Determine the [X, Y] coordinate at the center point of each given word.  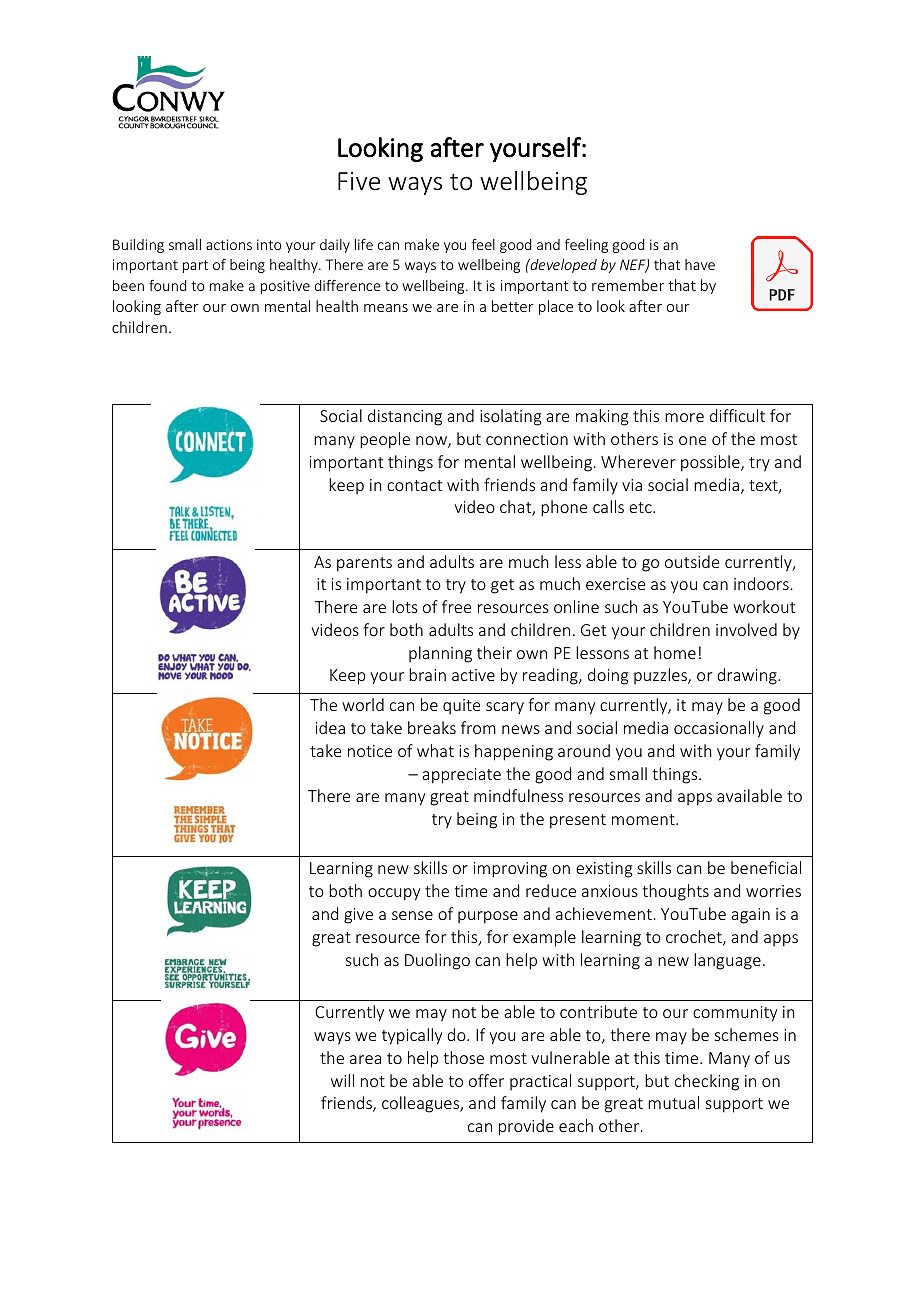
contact [414, 485]
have [700, 264]
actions [229, 244]
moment [644, 819]
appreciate [461, 776]
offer [486, 1080]
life [364, 244]
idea [330, 727]
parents [364, 564]
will [342, 1080]
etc [641, 507]
